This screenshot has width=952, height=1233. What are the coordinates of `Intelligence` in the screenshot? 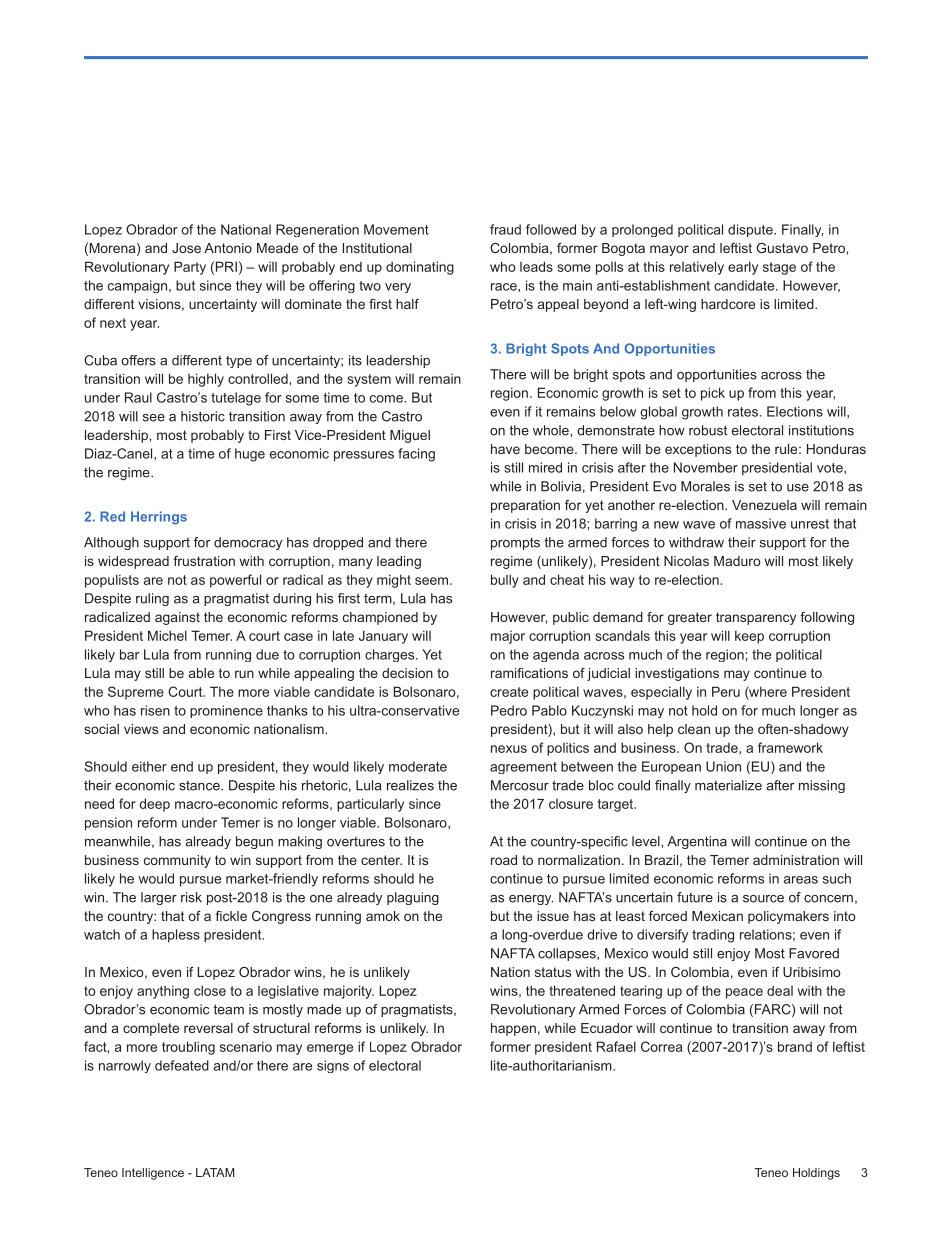 It's located at (153, 1174).
